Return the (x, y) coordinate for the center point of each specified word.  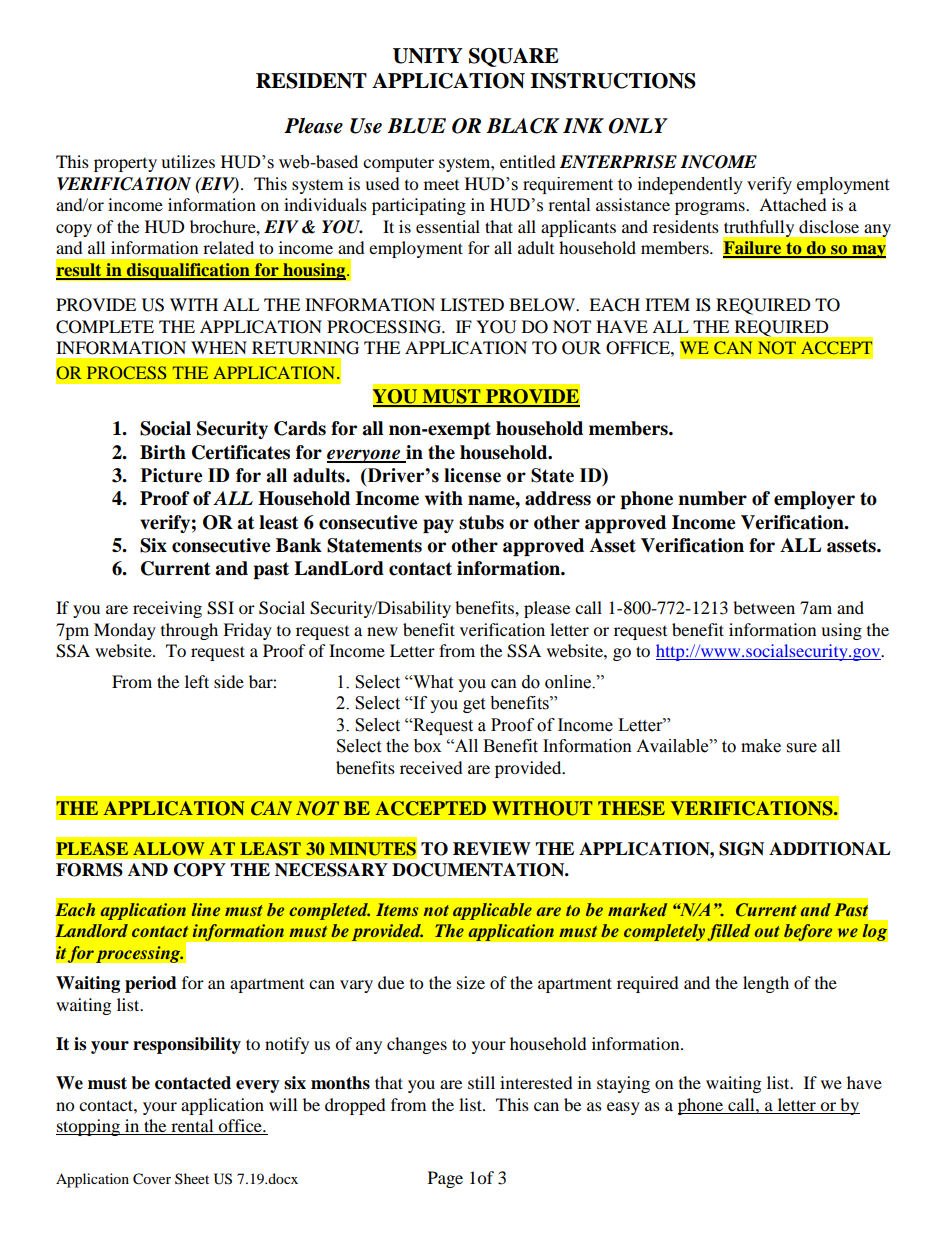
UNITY (428, 56)
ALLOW (169, 849)
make (761, 746)
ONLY (638, 126)
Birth (163, 452)
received (431, 767)
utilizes (188, 161)
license (472, 475)
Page (445, 1179)
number (712, 498)
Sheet (192, 1178)
